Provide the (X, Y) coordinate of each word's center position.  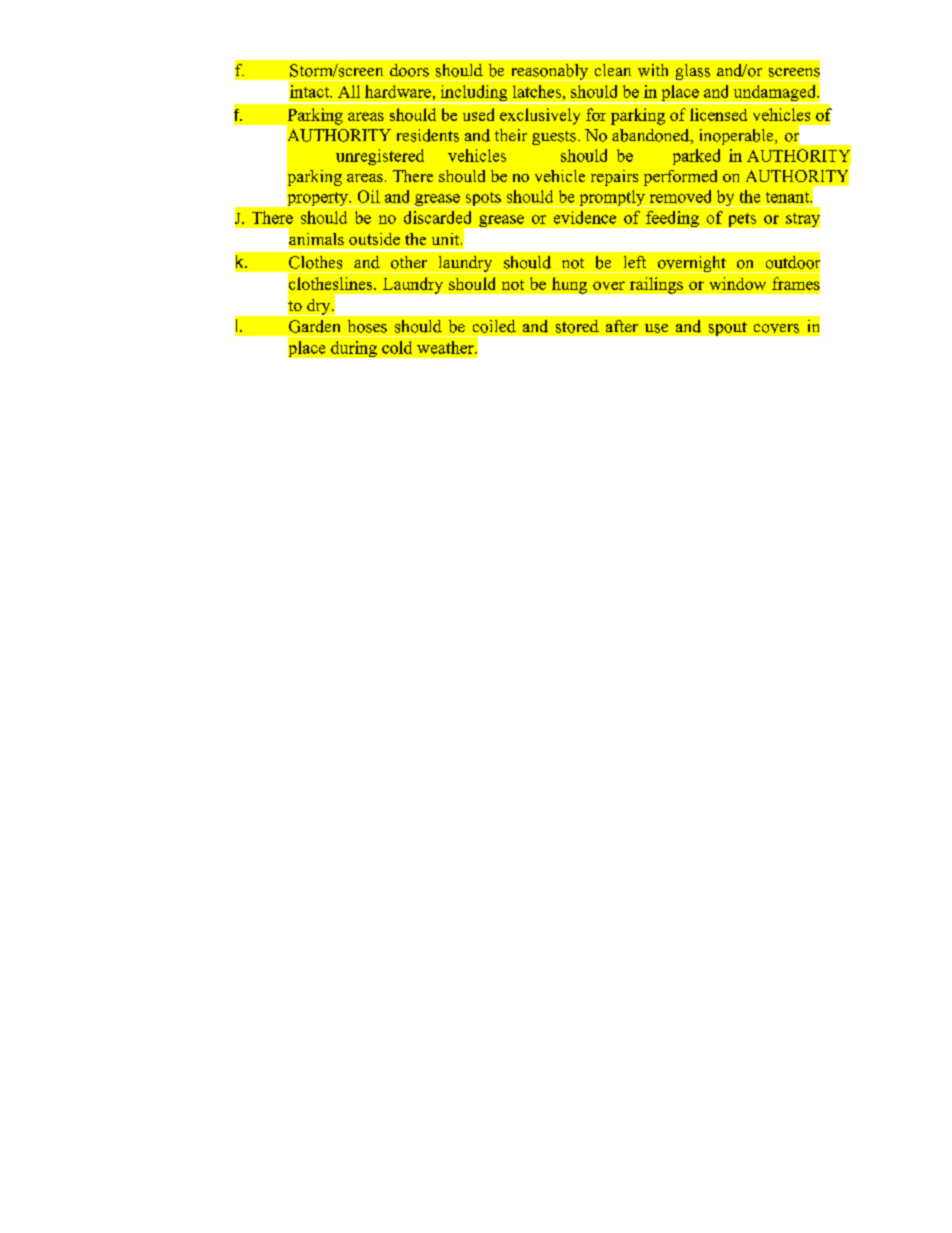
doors (409, 70)
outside (374, 239)
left (635, 262)
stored (577, 326)
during (354, 349)
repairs (614, 178)
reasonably (549, 72)
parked (696, 157)
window (738, 283)
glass (693, 72)
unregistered (380, 157)
